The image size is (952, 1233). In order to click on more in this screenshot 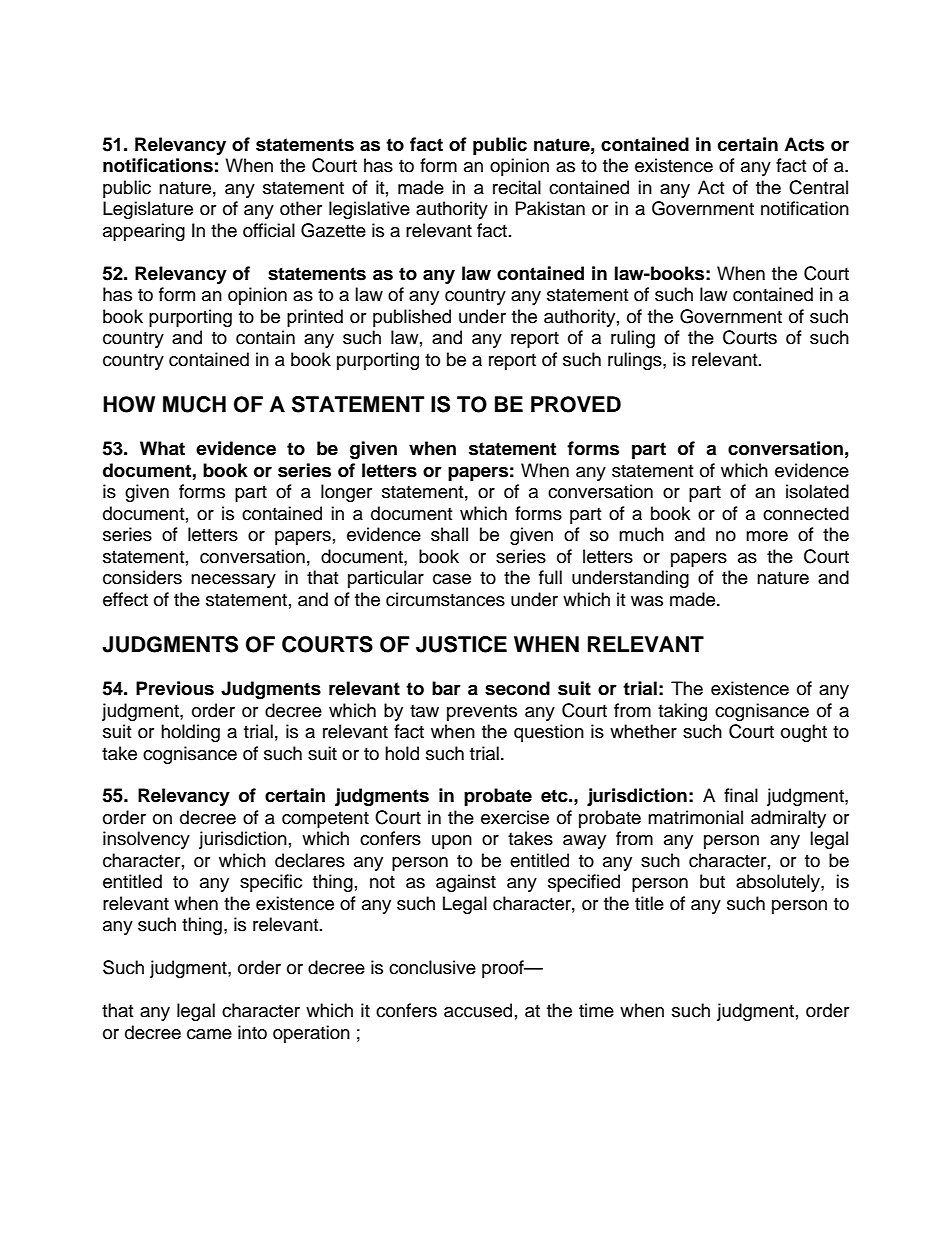, I will do `click(767, 536)`.
